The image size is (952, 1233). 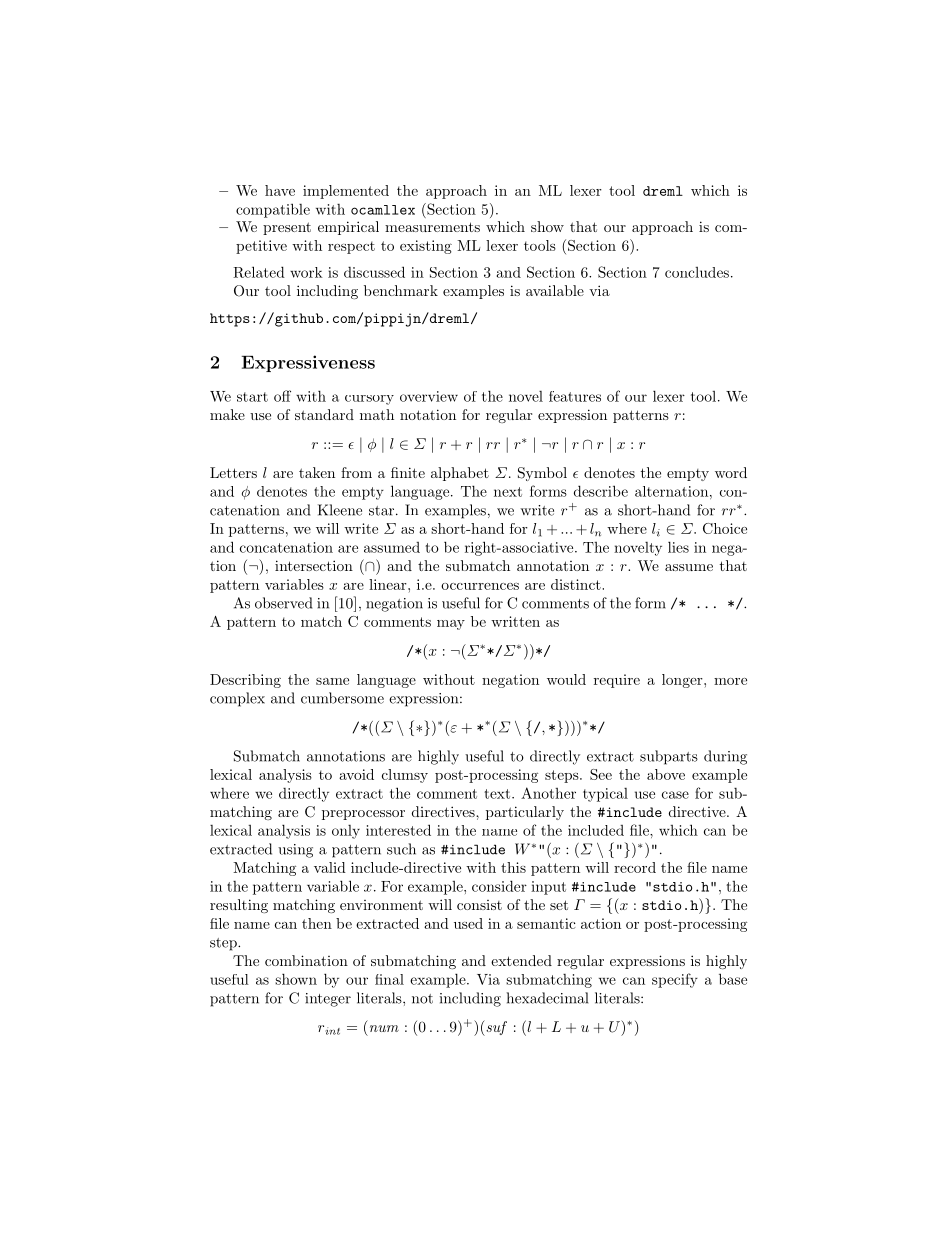 I want to click on extended, so click(x=521, y=960).
